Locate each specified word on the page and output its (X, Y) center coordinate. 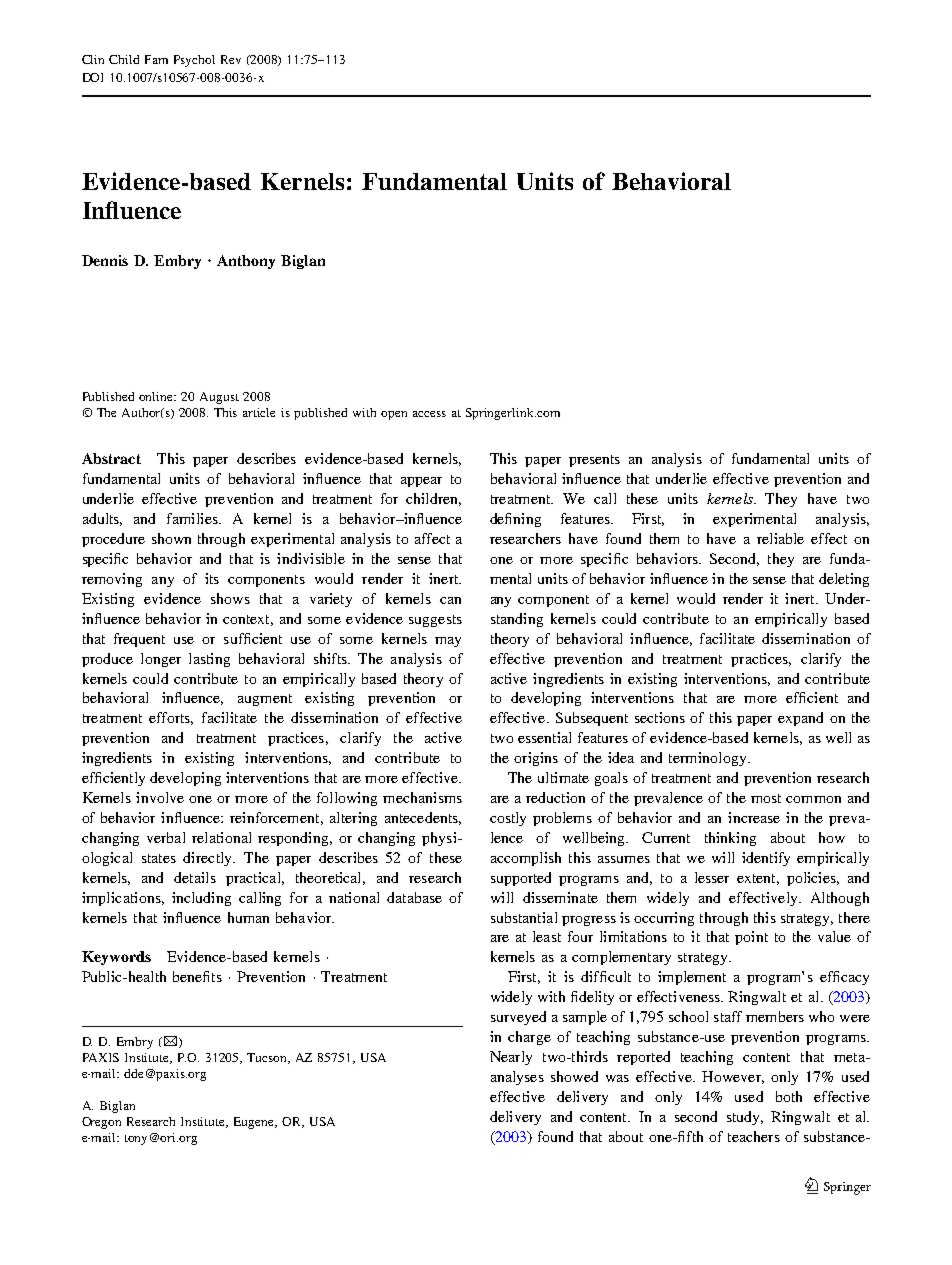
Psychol (194, 61)
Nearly (511, 1058)
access (429, 414)
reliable (780, 538)
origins (536, 759)
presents (594, 461)
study (744, 1118)
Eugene (255, 1123)
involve (160, 797)
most (766, 798)
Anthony (246, 262)
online (157, 396)
